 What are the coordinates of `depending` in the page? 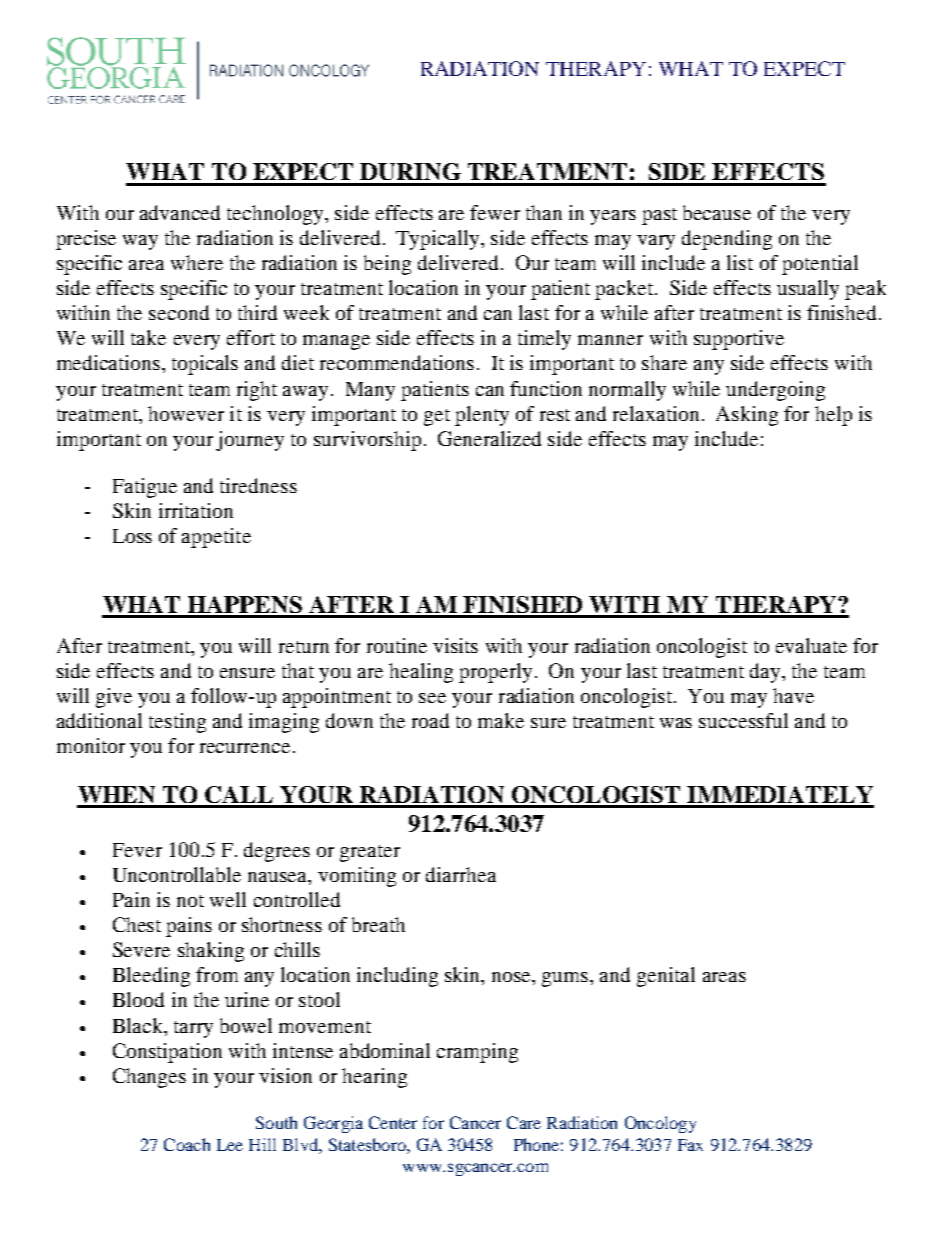 It's located at (727, 240).
